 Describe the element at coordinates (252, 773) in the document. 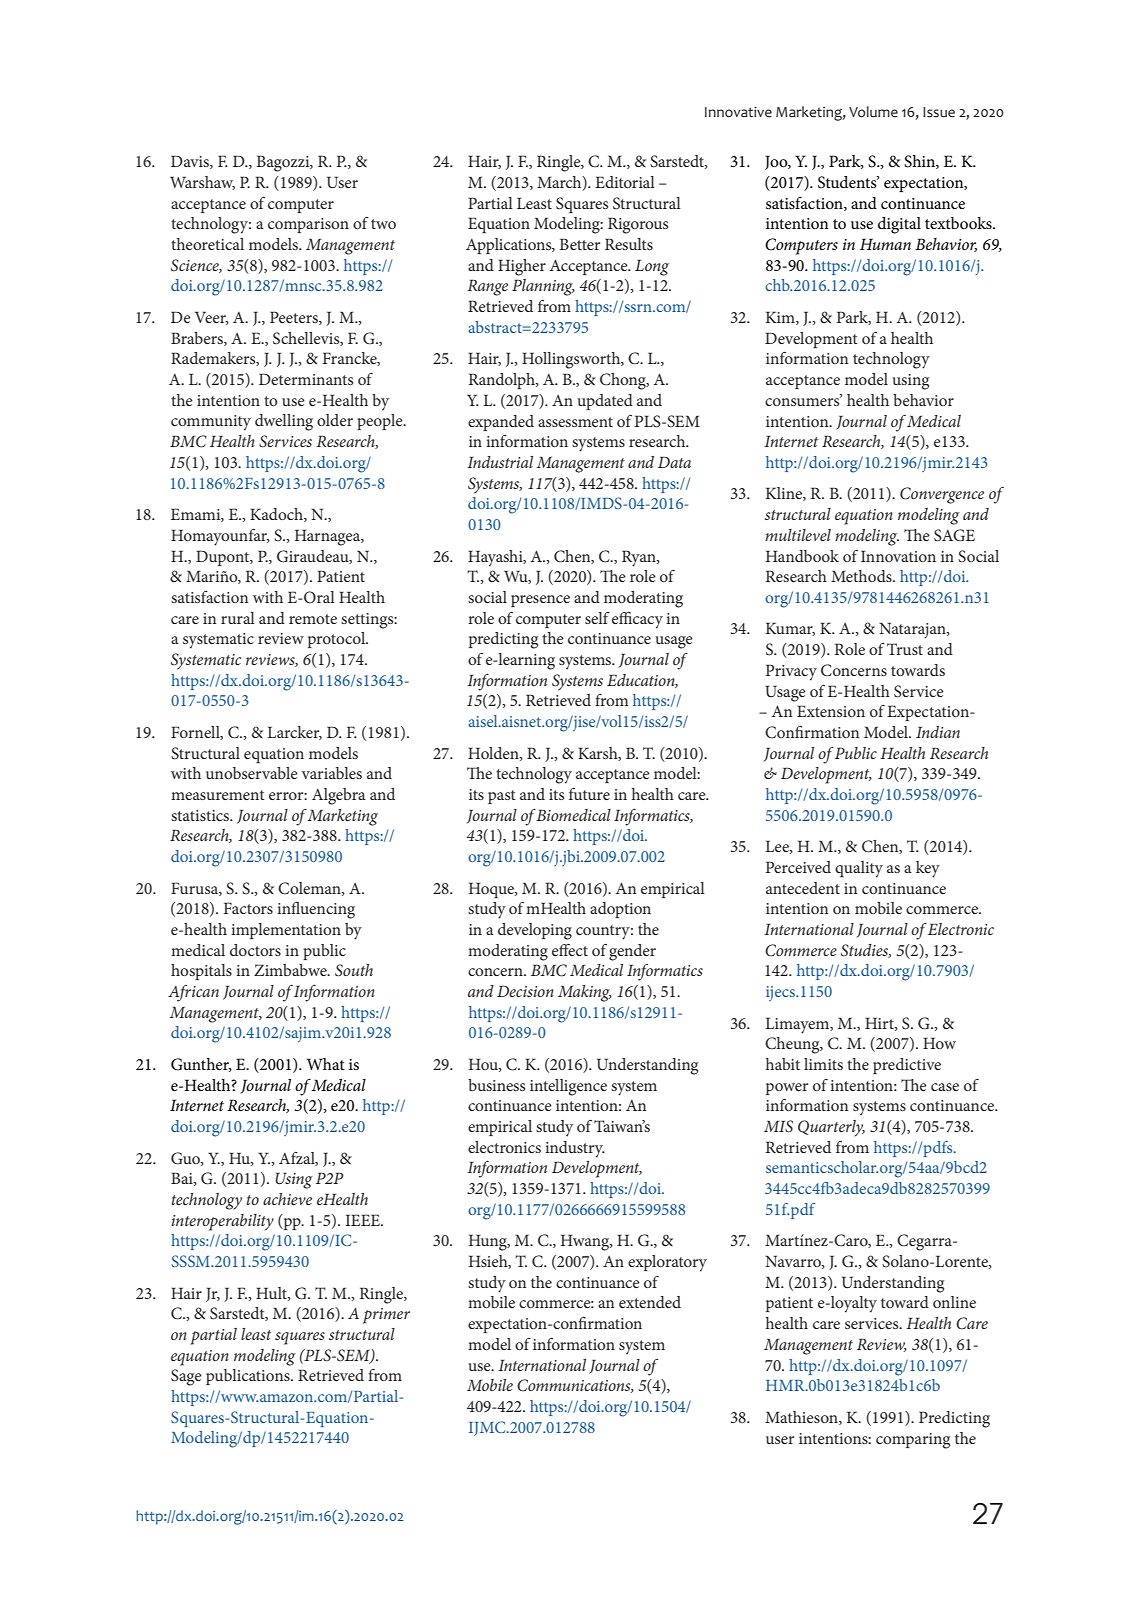

I see `unobservable` at that location.
